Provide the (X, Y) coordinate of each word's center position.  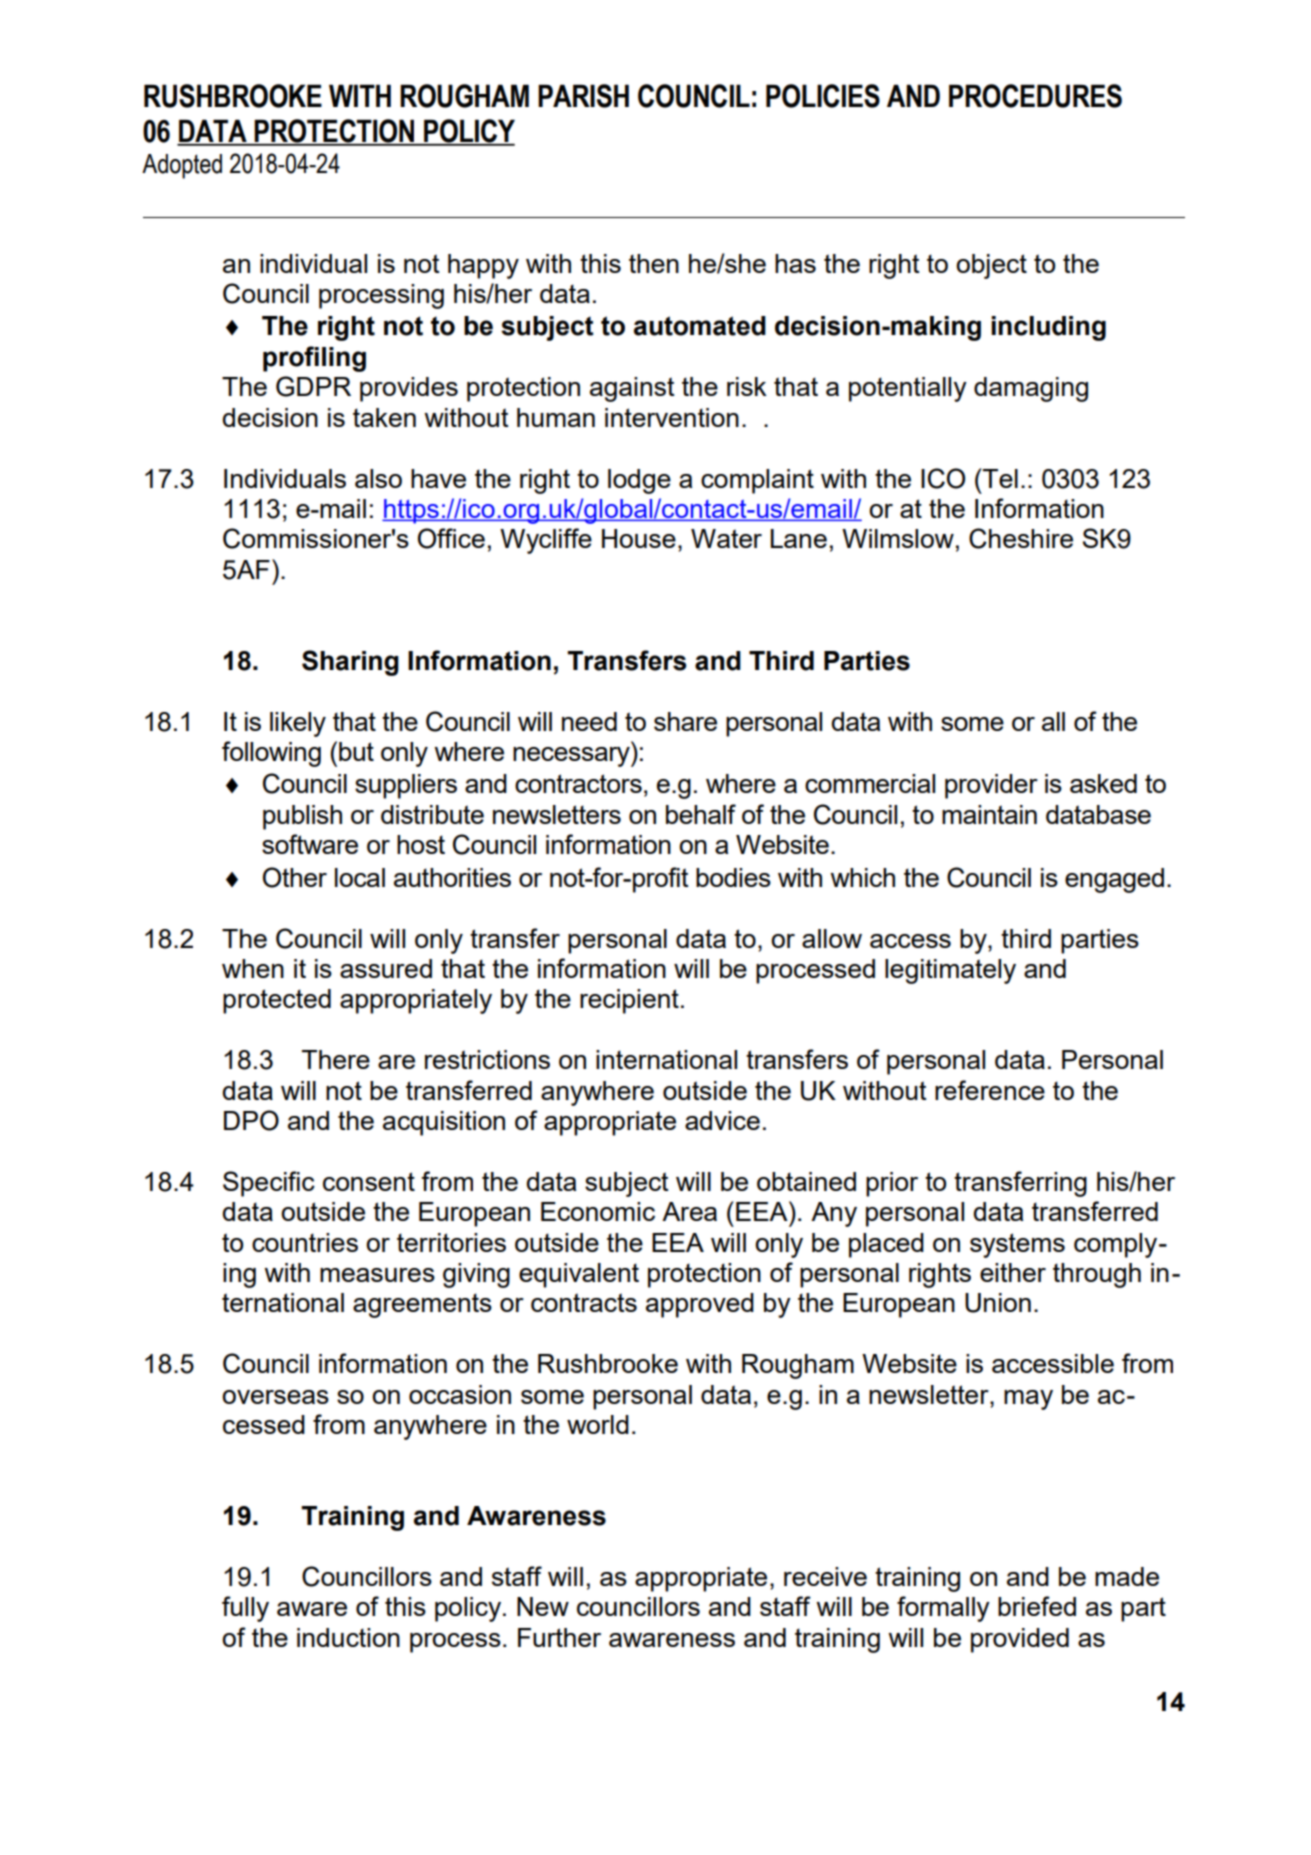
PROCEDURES (1035, 96)
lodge (639, 481)
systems (1017, 1245)
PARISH (583, 96)
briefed (1037, 1606)
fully (245, 1609)
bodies (733, 877)
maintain (989, 814)
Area (689, 1211)
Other (295, 877)
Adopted (182, 166)
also (378, 478)
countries (305, 1242)
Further (559, 1637)
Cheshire (1021, 538)
